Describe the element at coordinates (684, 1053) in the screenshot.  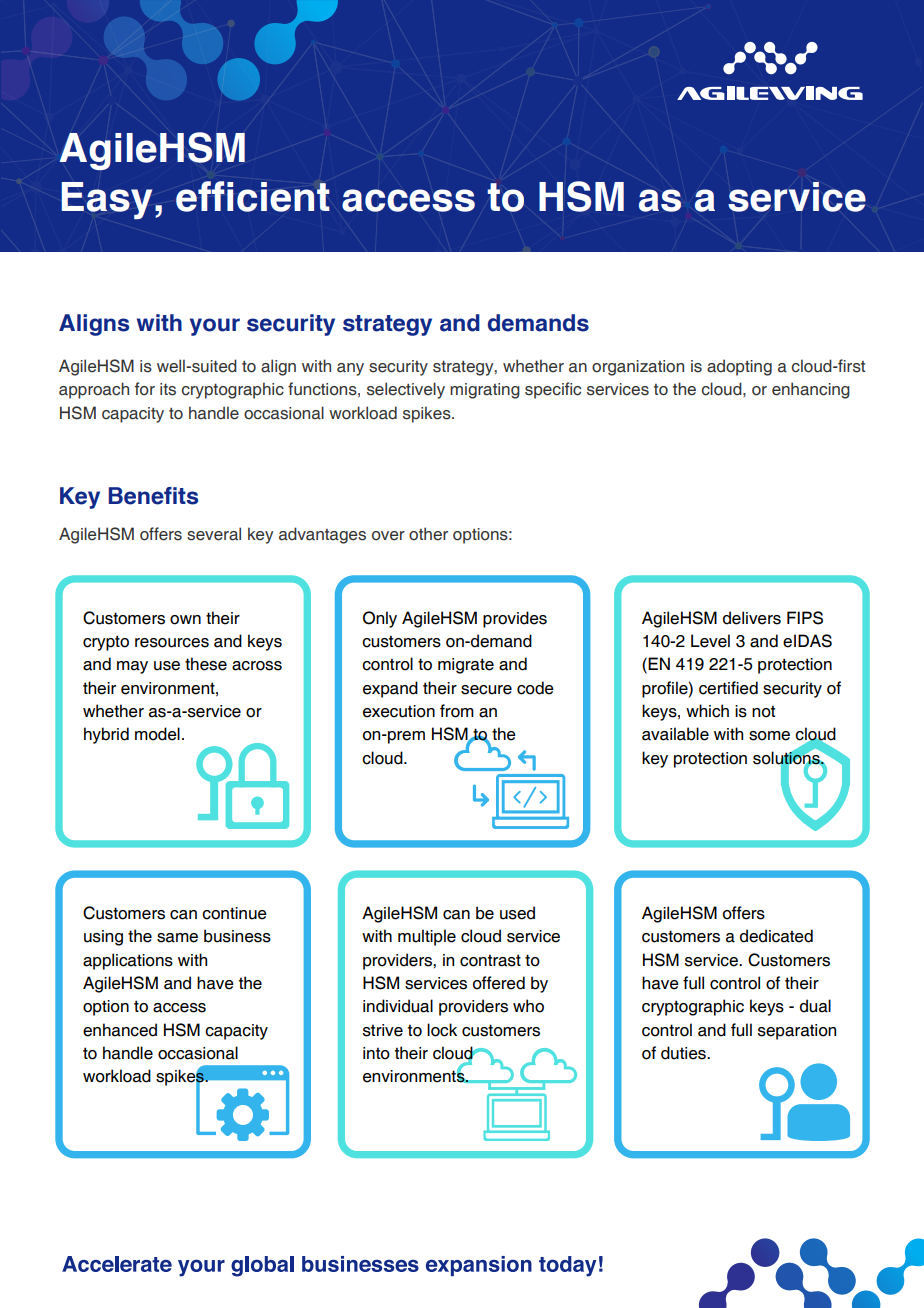
I see `duties` at that location.
